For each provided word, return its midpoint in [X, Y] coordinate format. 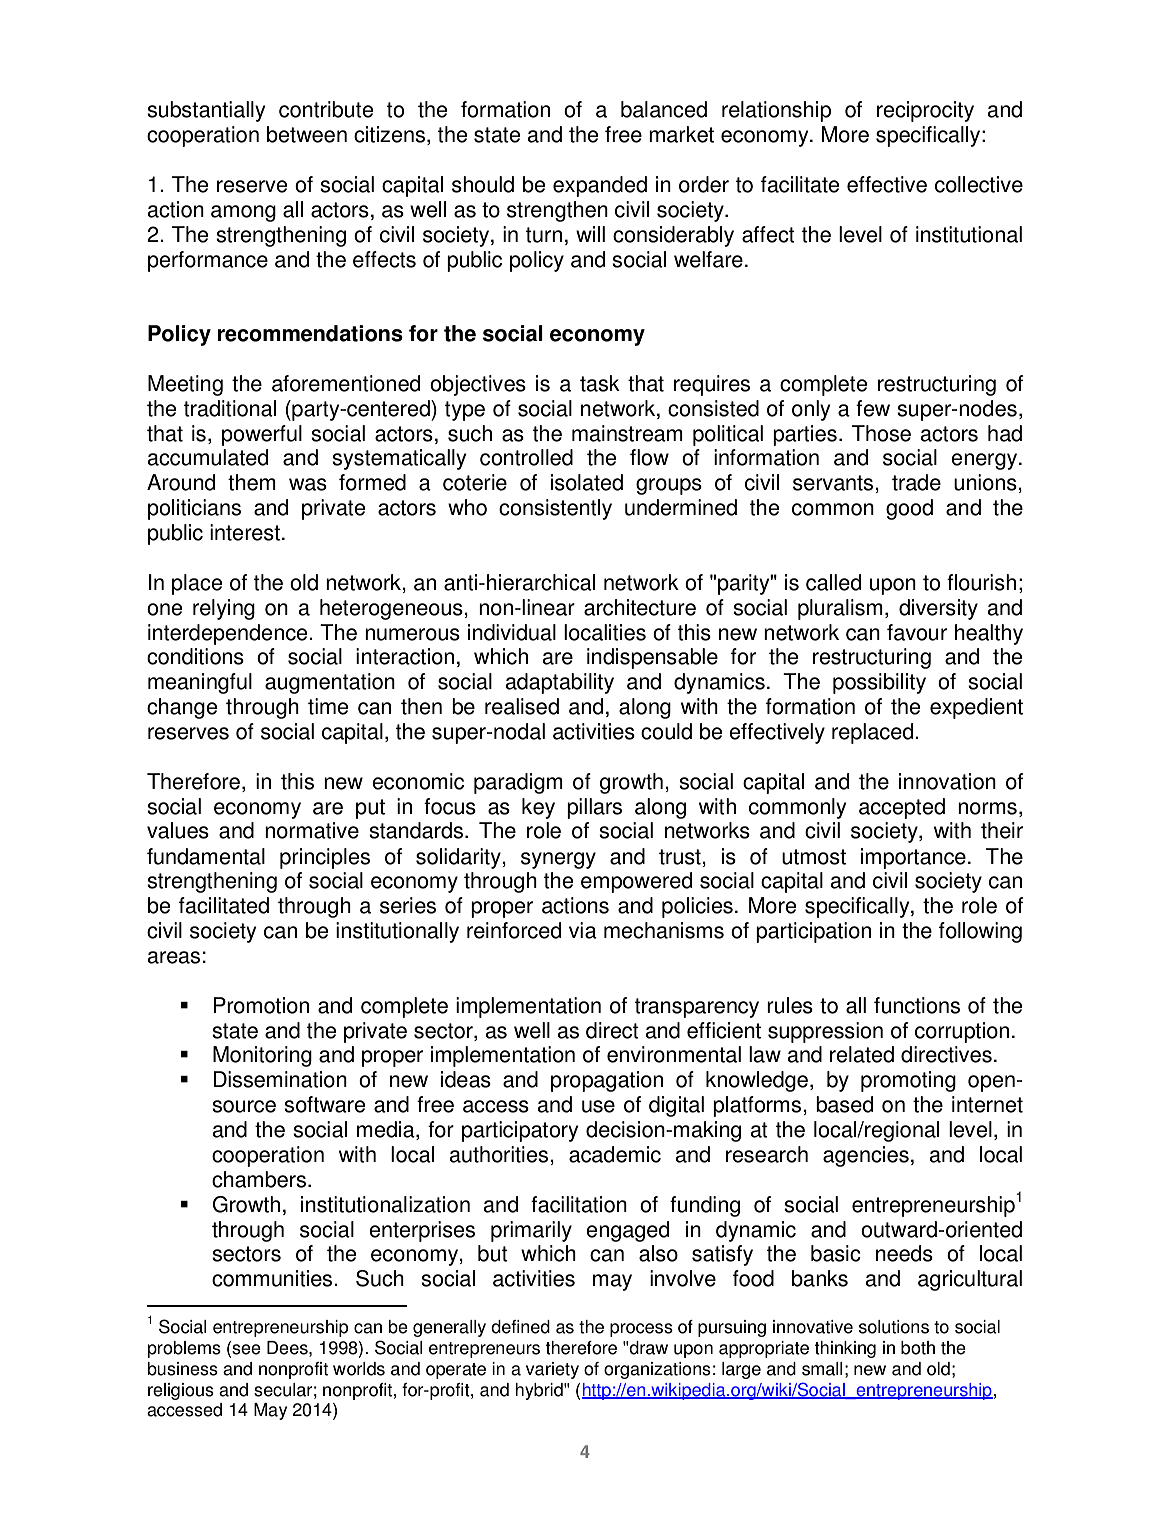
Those [881, 433]
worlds [359, 1369]
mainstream [627, 433]
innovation [947, 781]
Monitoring [262, 1056]
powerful [262, 435]
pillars [594, 808]
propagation [607, 1081]
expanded [600, 186]
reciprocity [925, 111]
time [328, 706]
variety [552, 1370]
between [307, 134]
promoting [908, 1081]
